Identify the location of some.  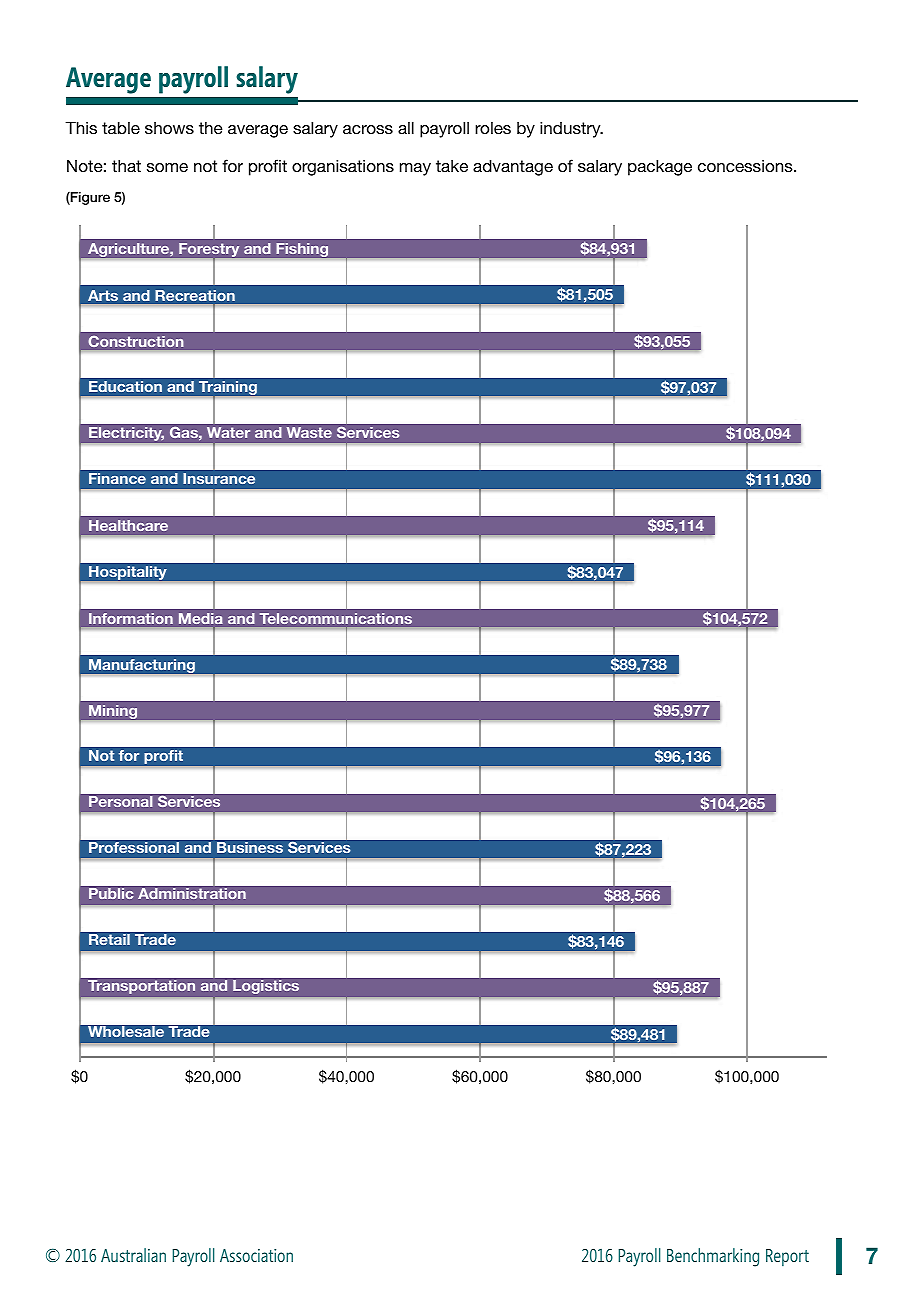
(167, 167).
